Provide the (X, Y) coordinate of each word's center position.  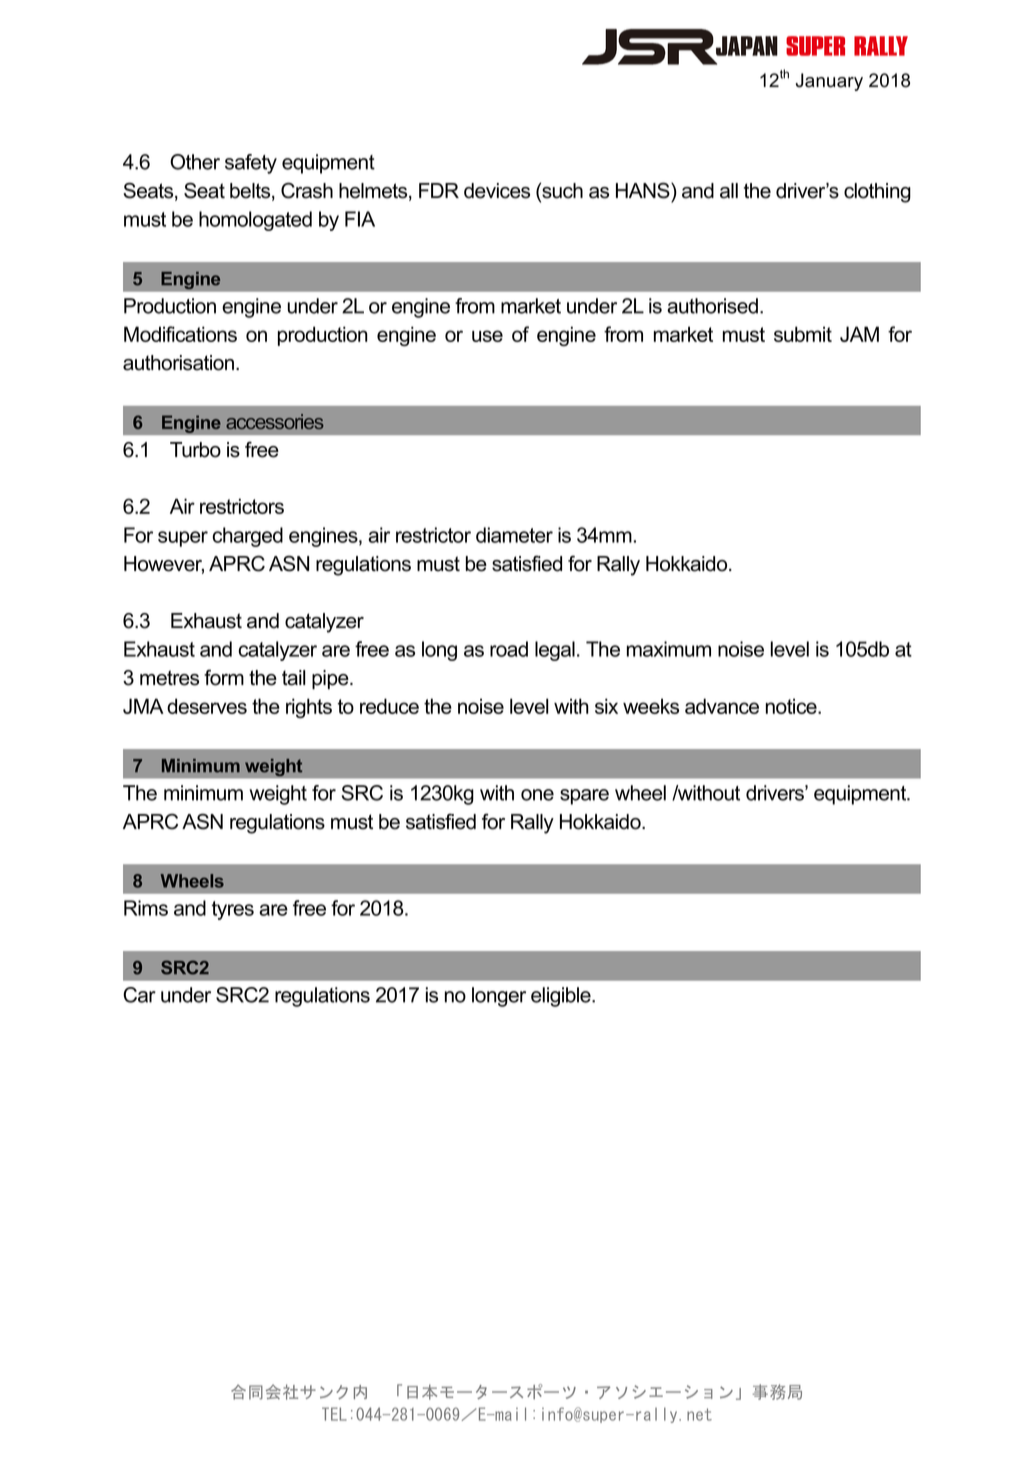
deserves (207, 706)
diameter (514, 535)
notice (792, 706)
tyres (233, 910)
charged (248, 537)
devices (497, 191)
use (487, 336)
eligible (562, 997)
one (537, 795)
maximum (669, 649)
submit (803, 334)
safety (251, 164)
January (829, 82)
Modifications (180, 334)
